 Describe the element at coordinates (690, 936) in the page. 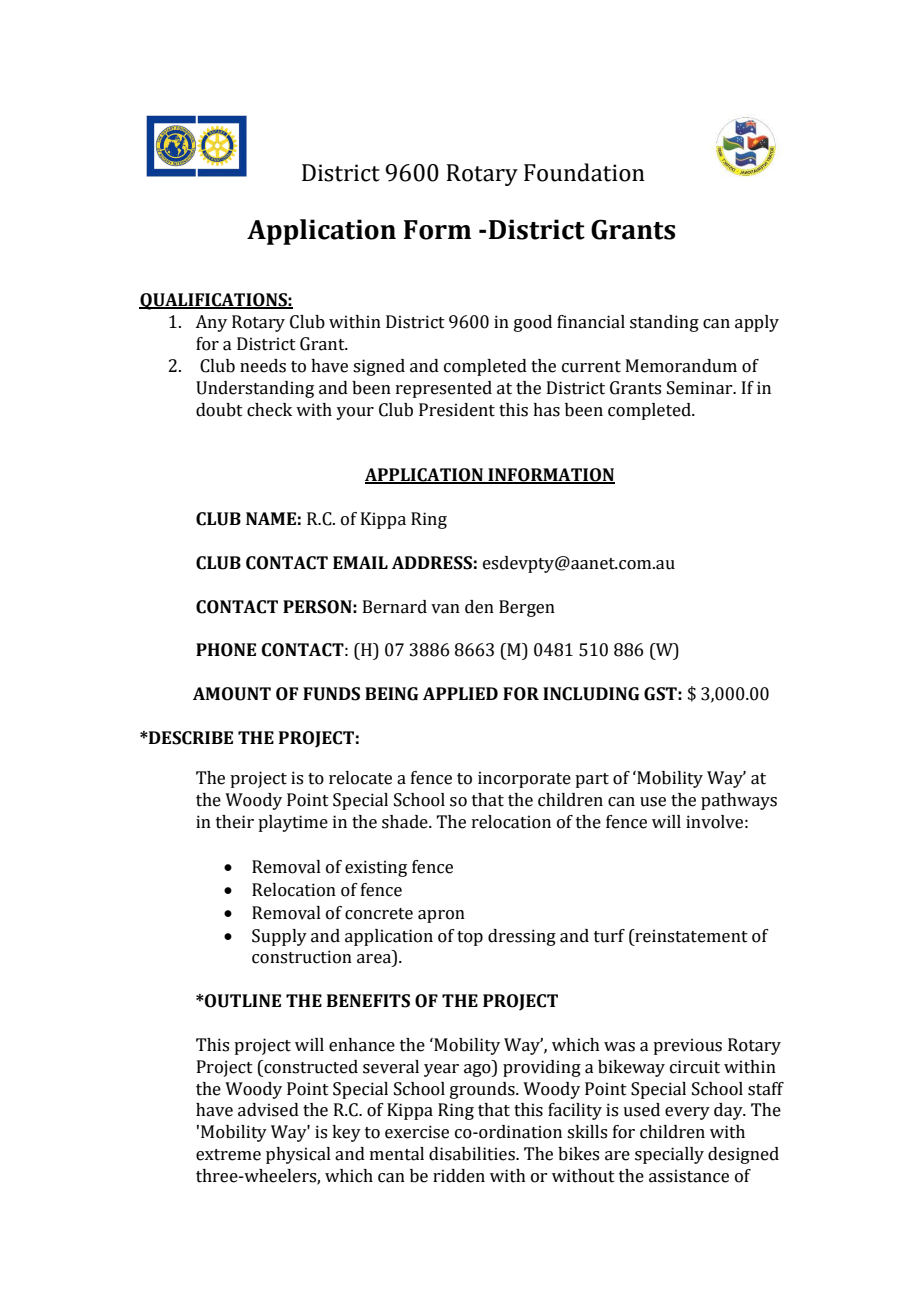

I see `reinstatement` at that location.
